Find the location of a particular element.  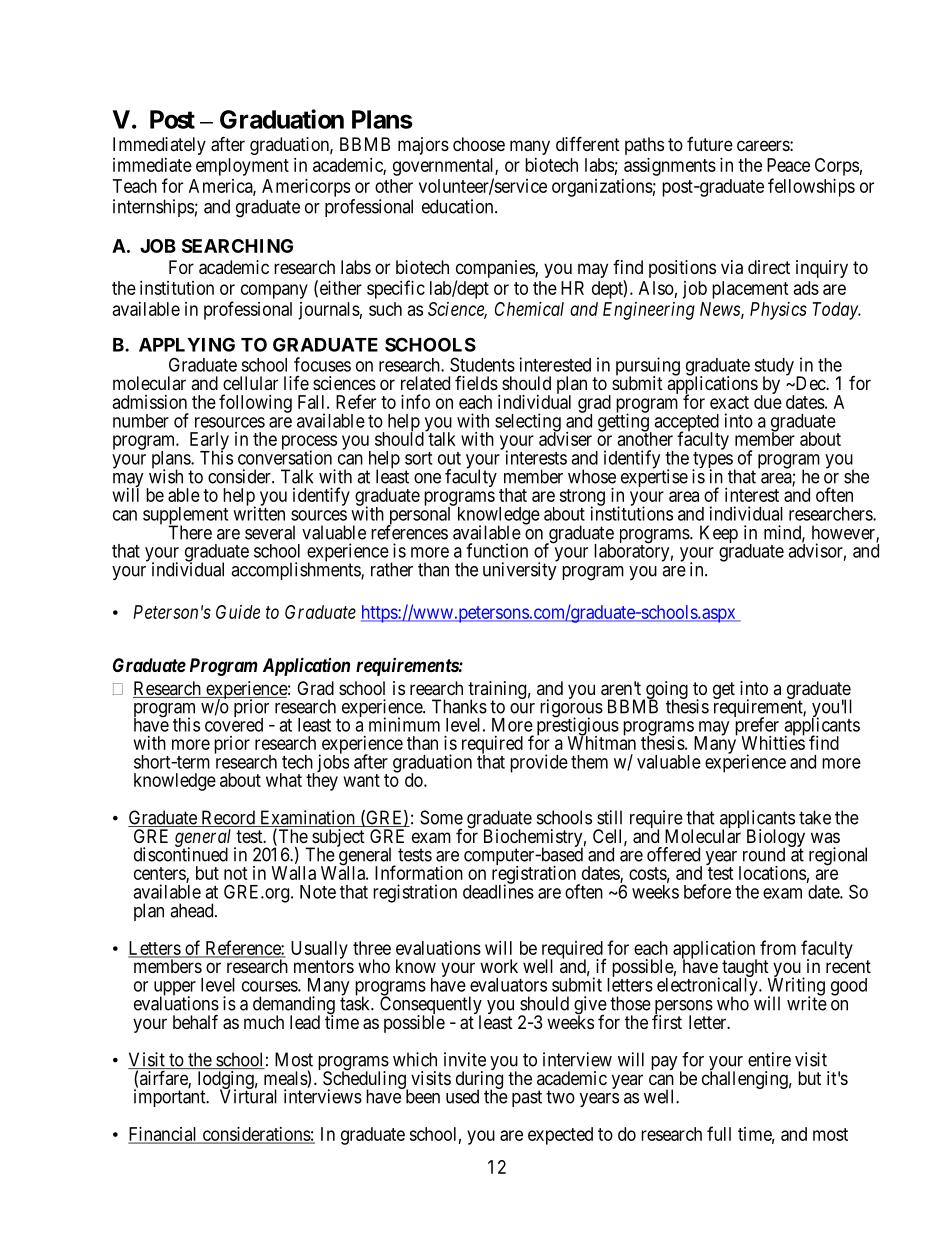

provide is located at coordinates (539, 763).
